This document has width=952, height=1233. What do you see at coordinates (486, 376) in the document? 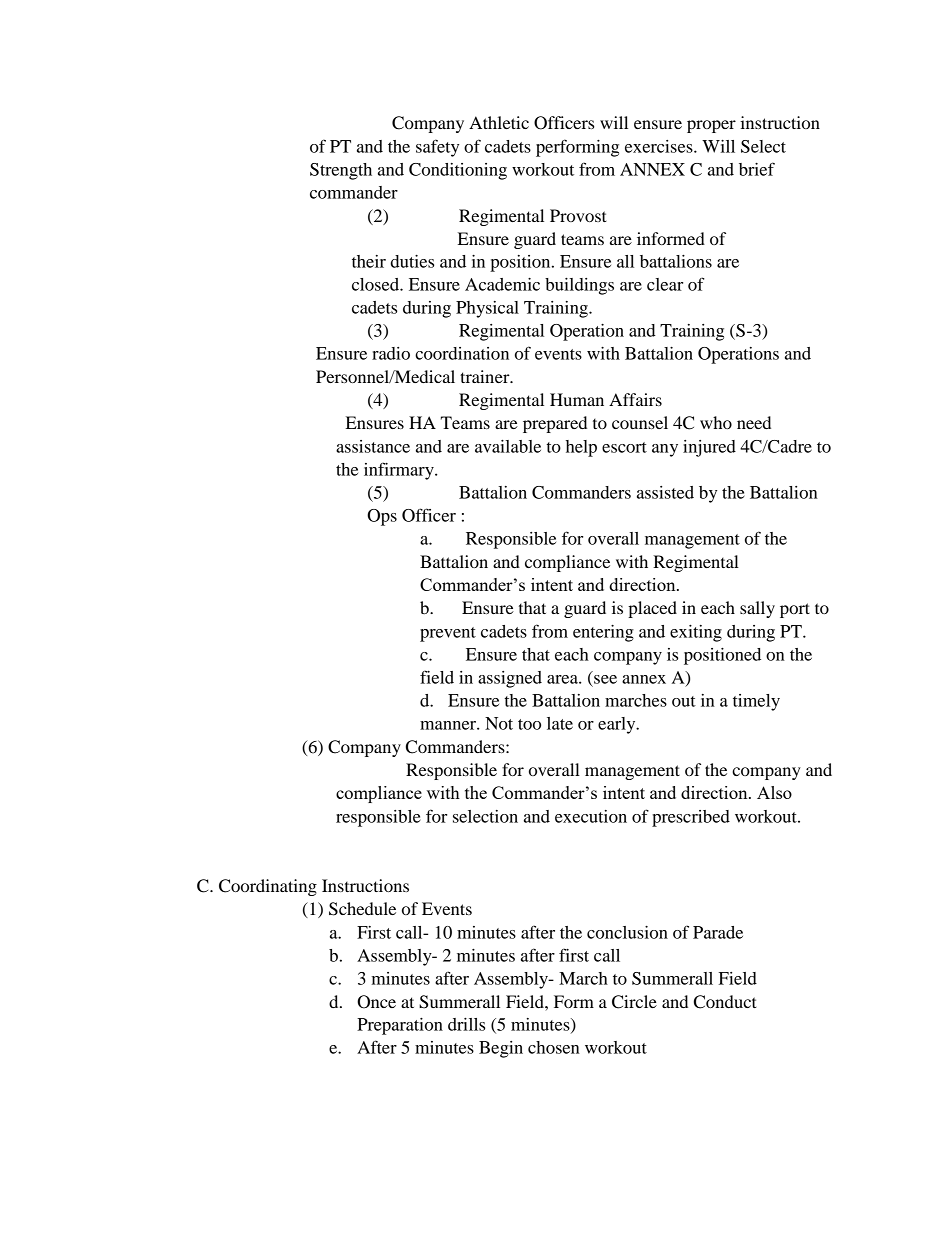
I see `trainer` at bounding box center [486, 376].
